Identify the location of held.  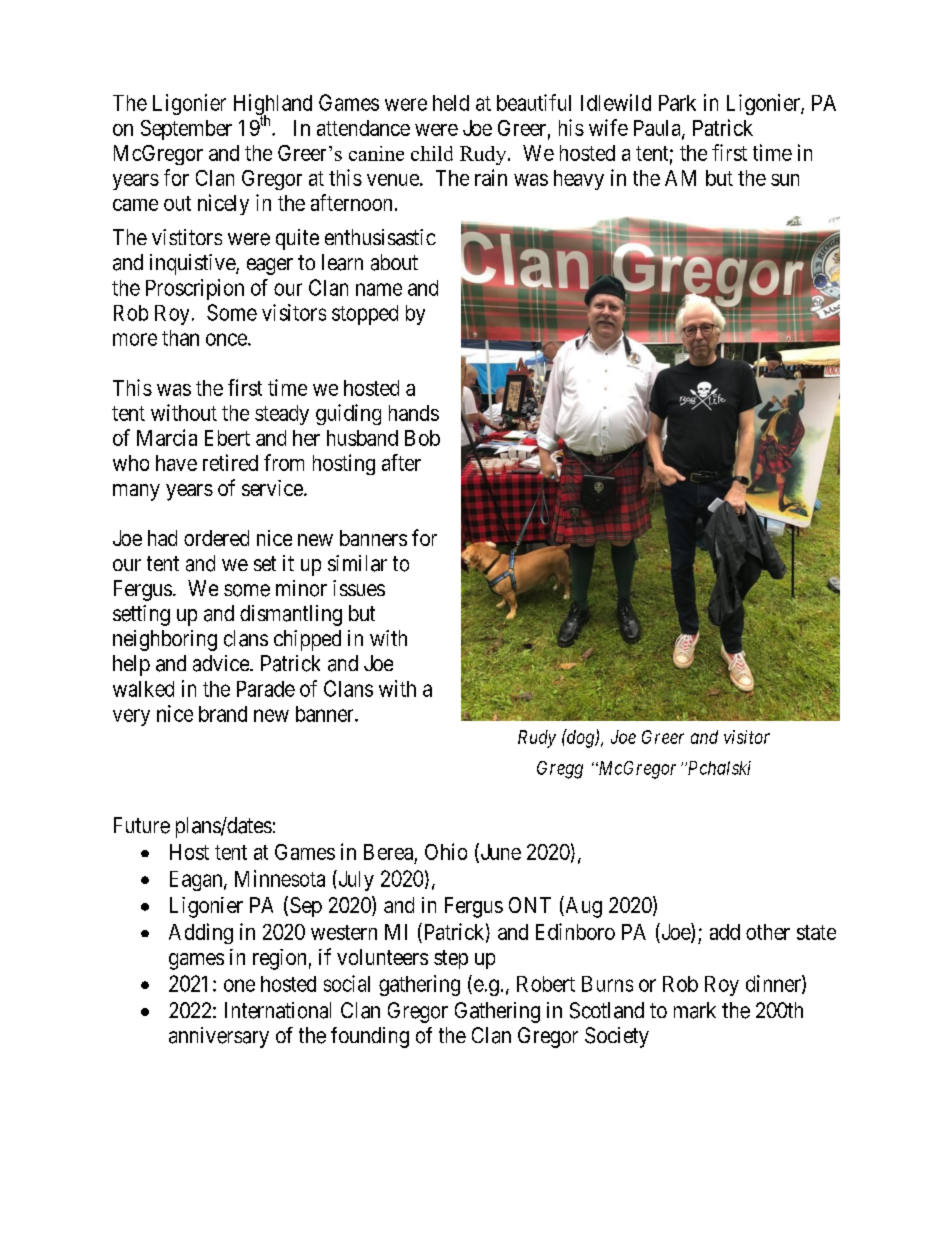
(451, 103).
